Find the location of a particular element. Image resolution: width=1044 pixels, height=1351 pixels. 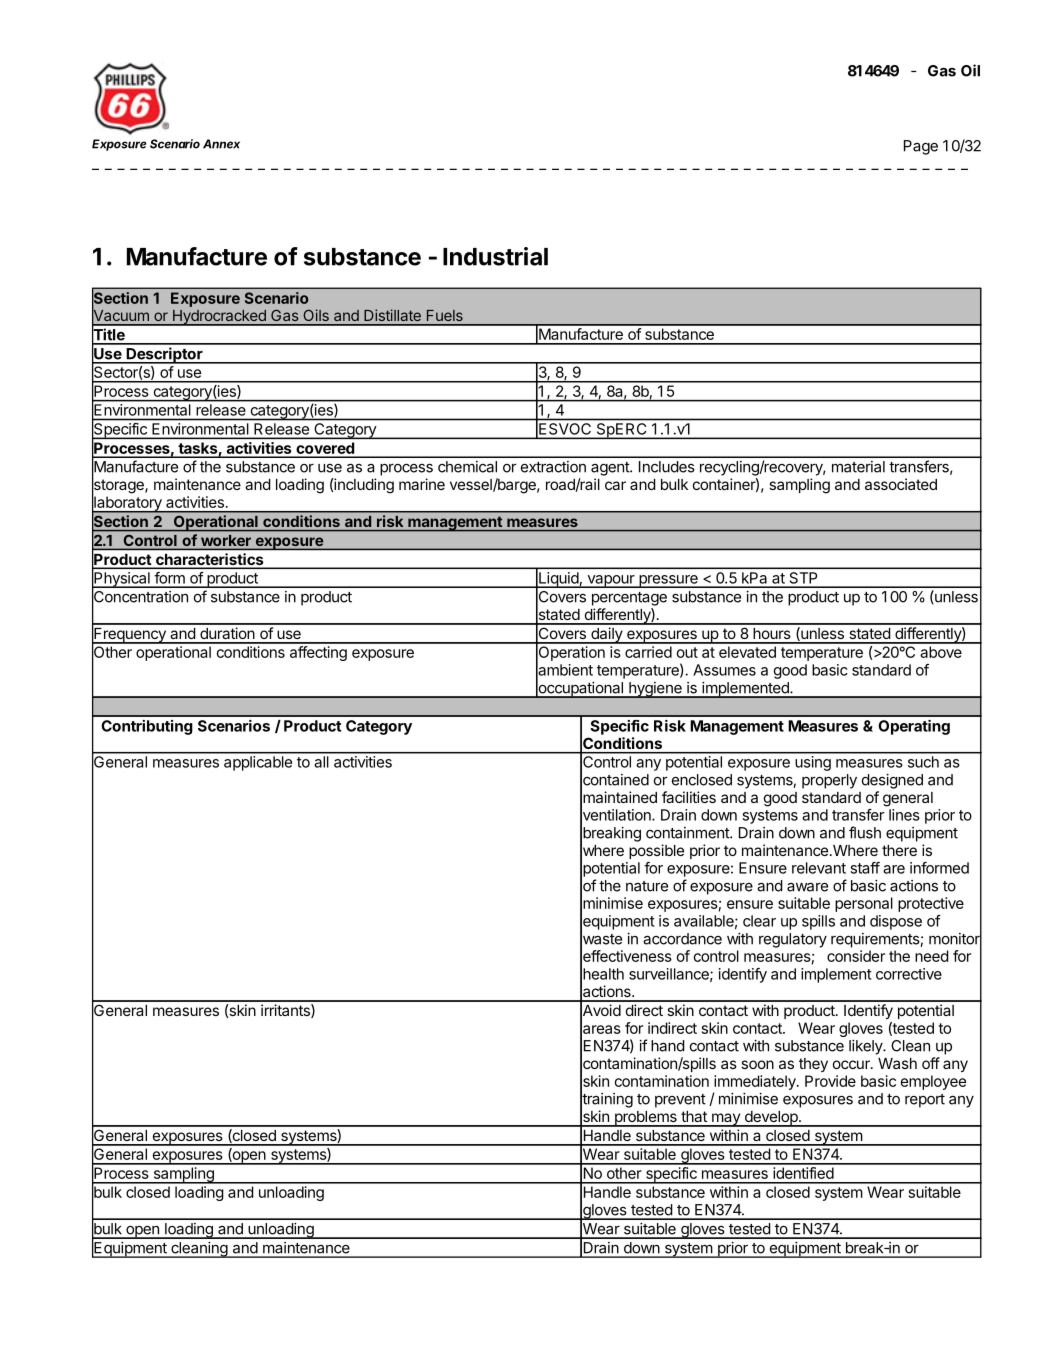

facilities is located at coordinates (689, 797).
